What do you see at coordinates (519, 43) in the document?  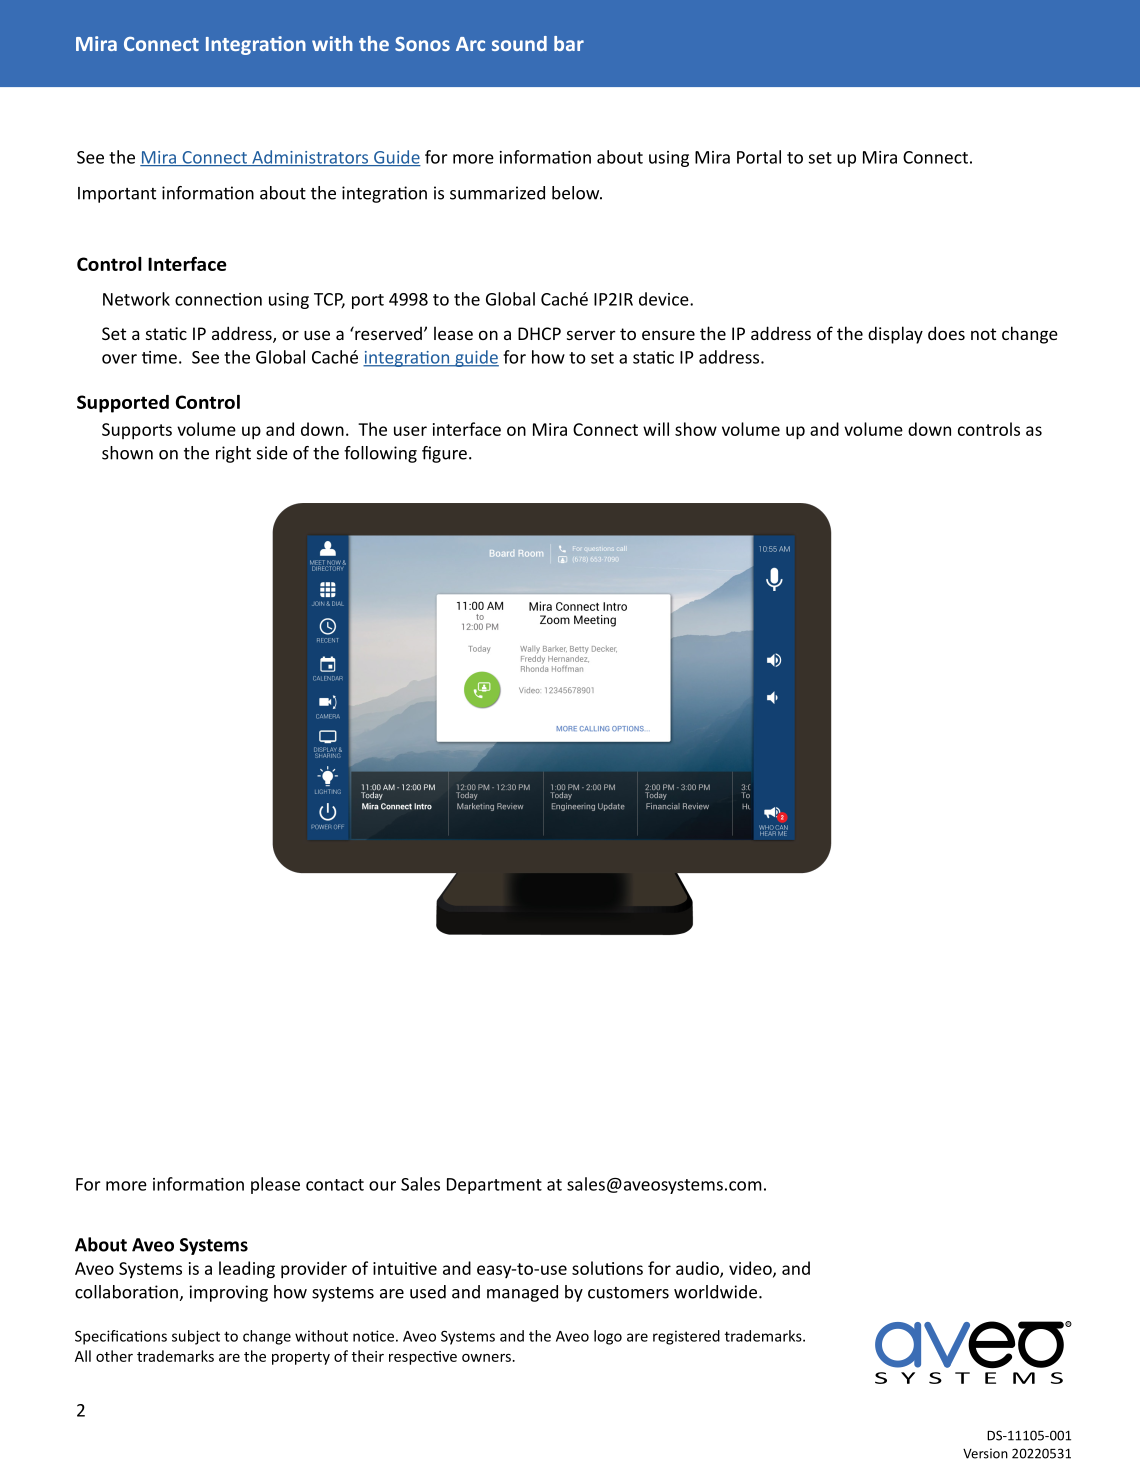 I see `sound` at bounding box center [519, 43].
